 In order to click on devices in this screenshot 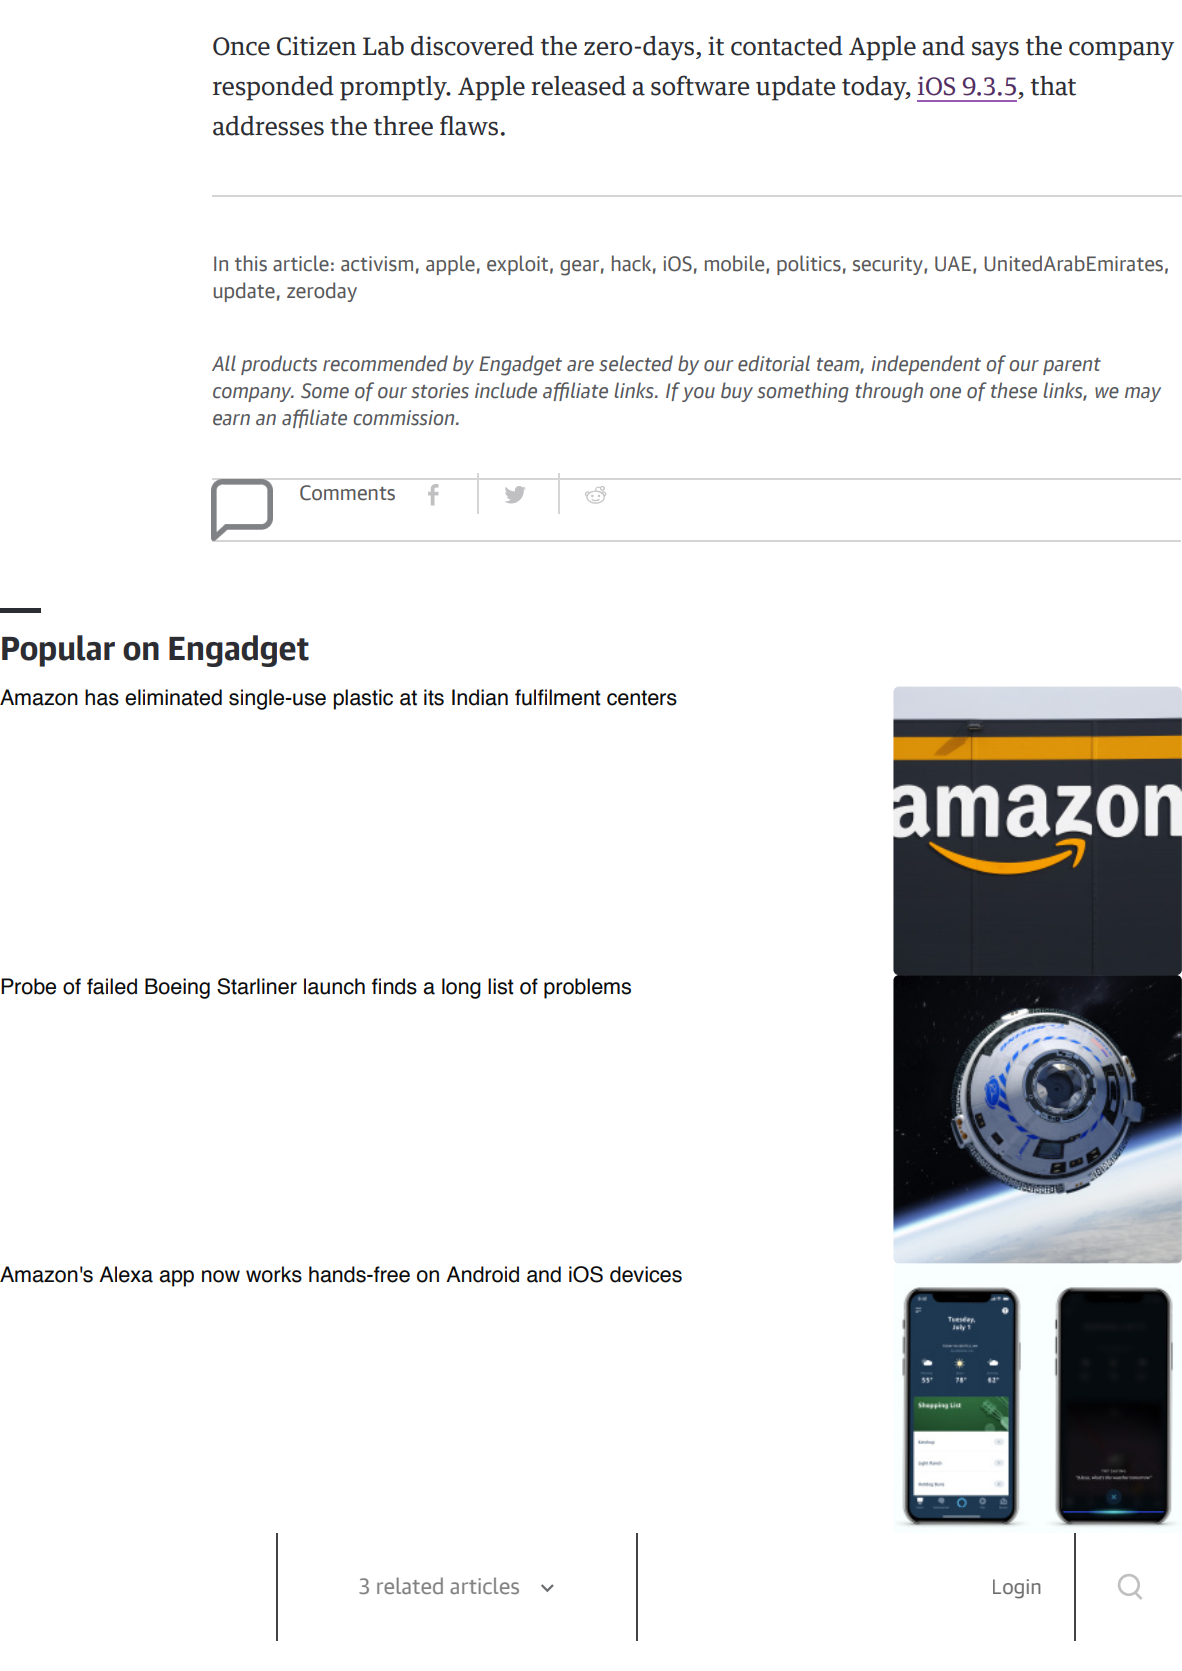, I will do `click(646, 1274)`.
